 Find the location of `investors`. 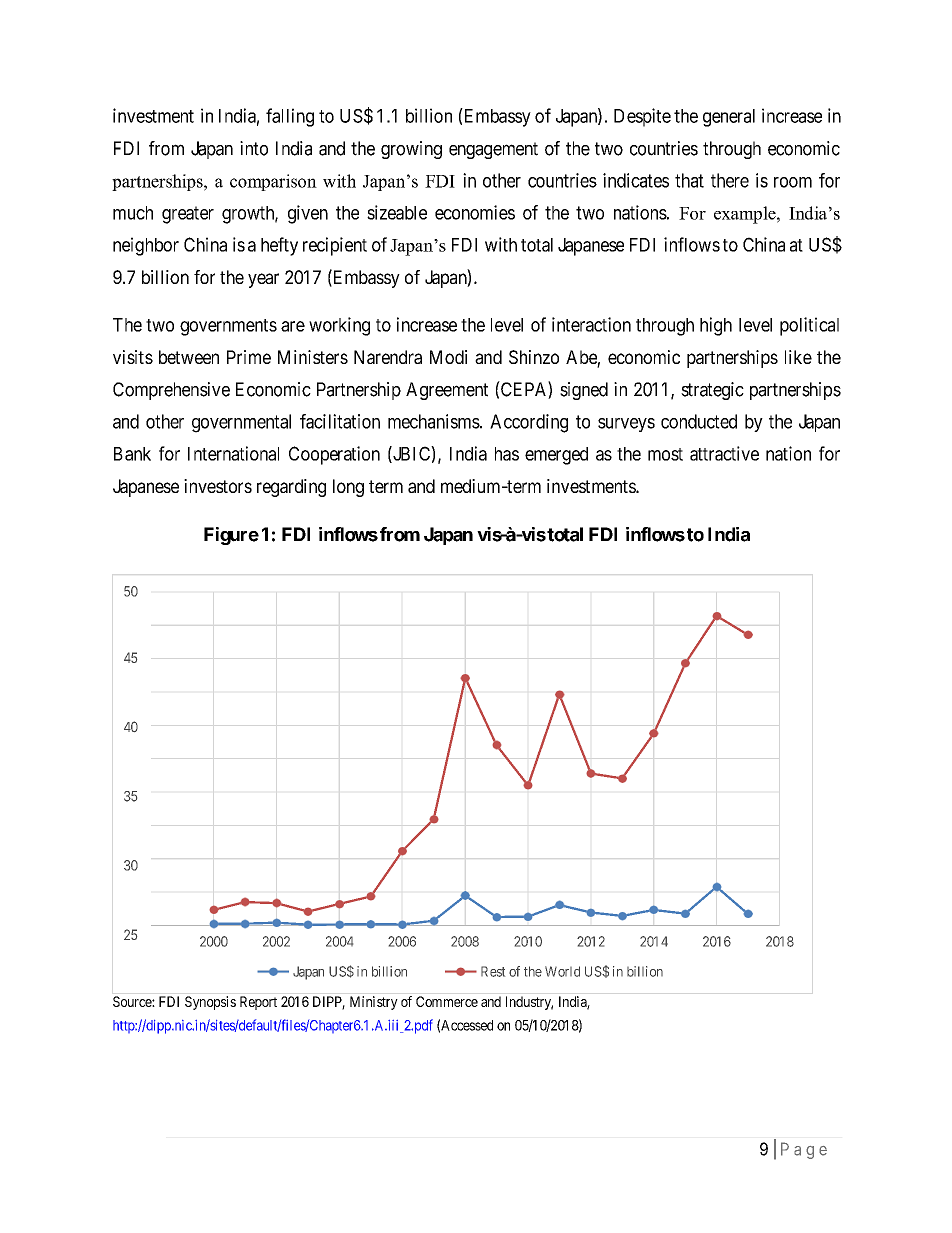

investors is located at coordinates (218, 486).
